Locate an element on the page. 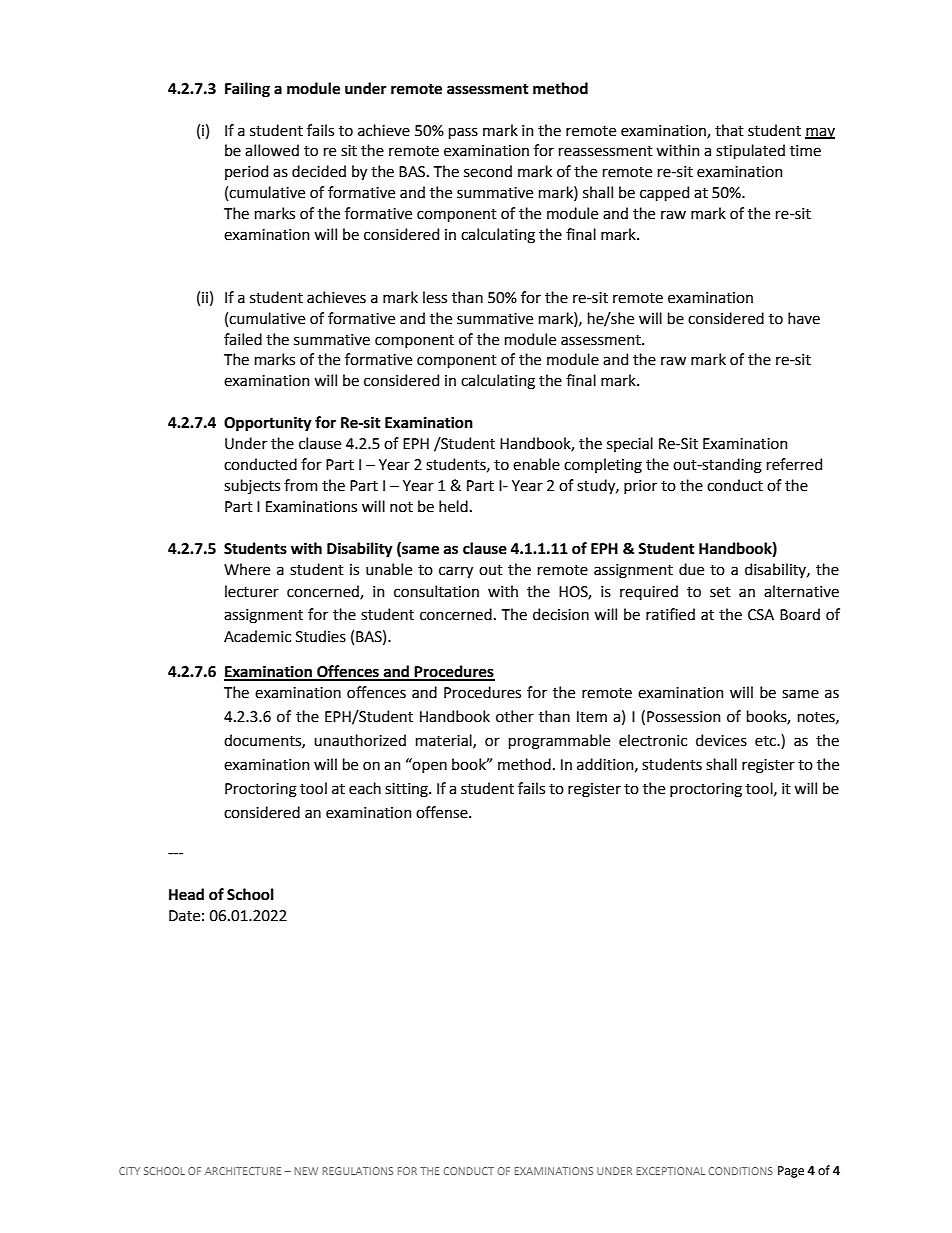 This page has width=952, height=1233. offense is located at coordinates (443, 812).
